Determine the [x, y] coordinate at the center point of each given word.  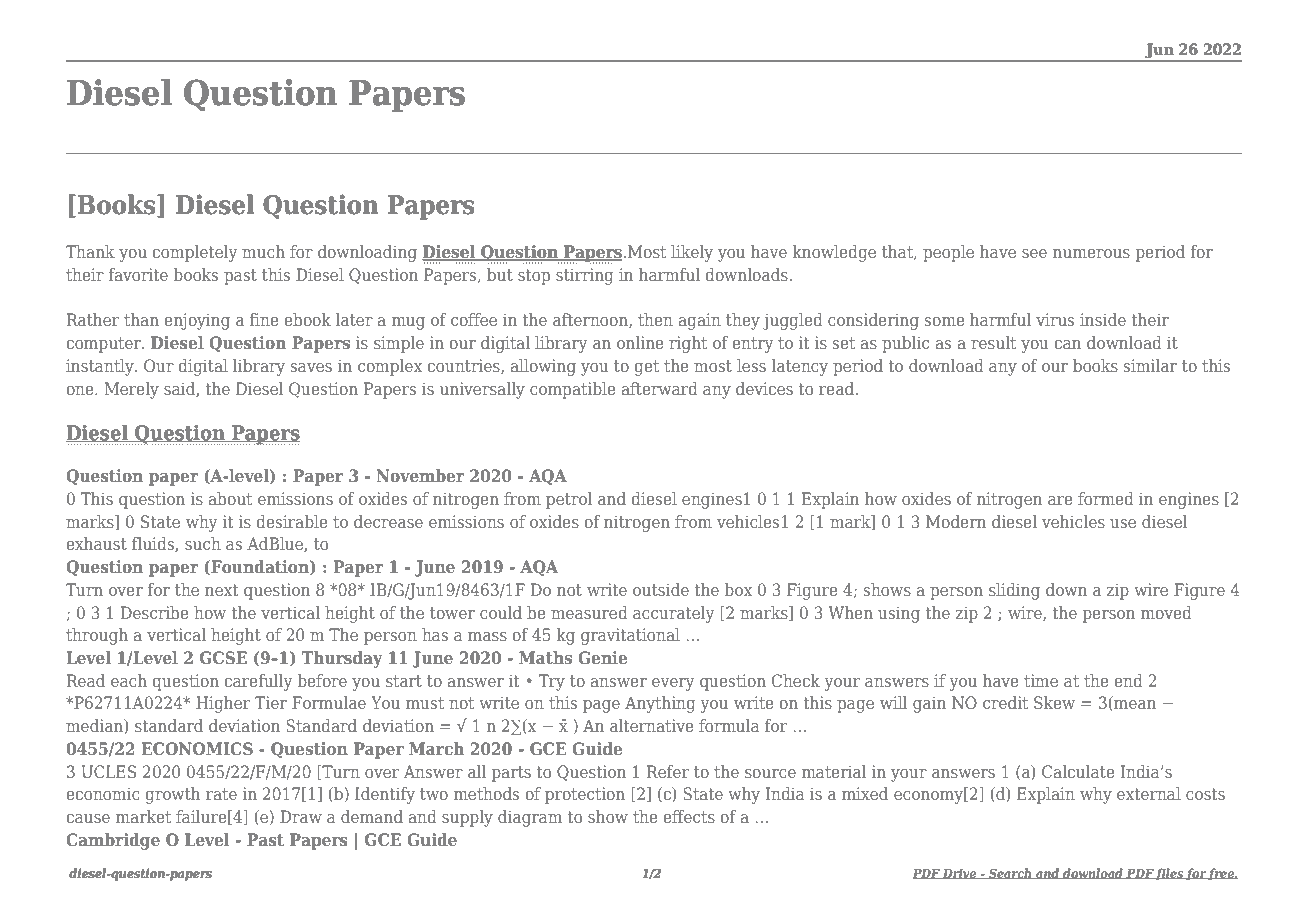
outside [661, 589]
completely [195, 253]
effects [689, 816]
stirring [585, 276]
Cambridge [113, 841]
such [203, 543]
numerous [1091, 253]
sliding [1014, 591]
